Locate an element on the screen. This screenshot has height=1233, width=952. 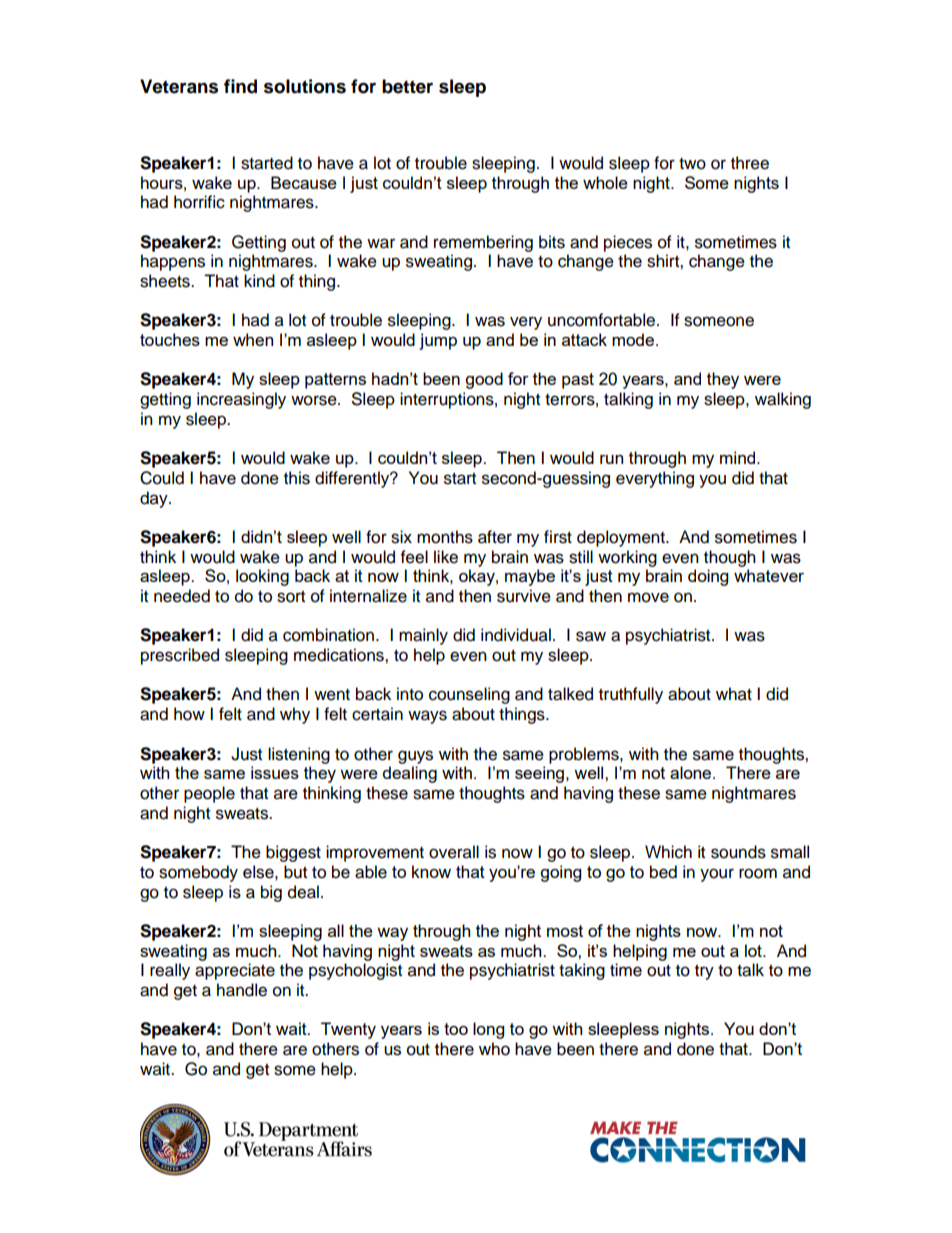
better is located at coordinates (407, 86).
